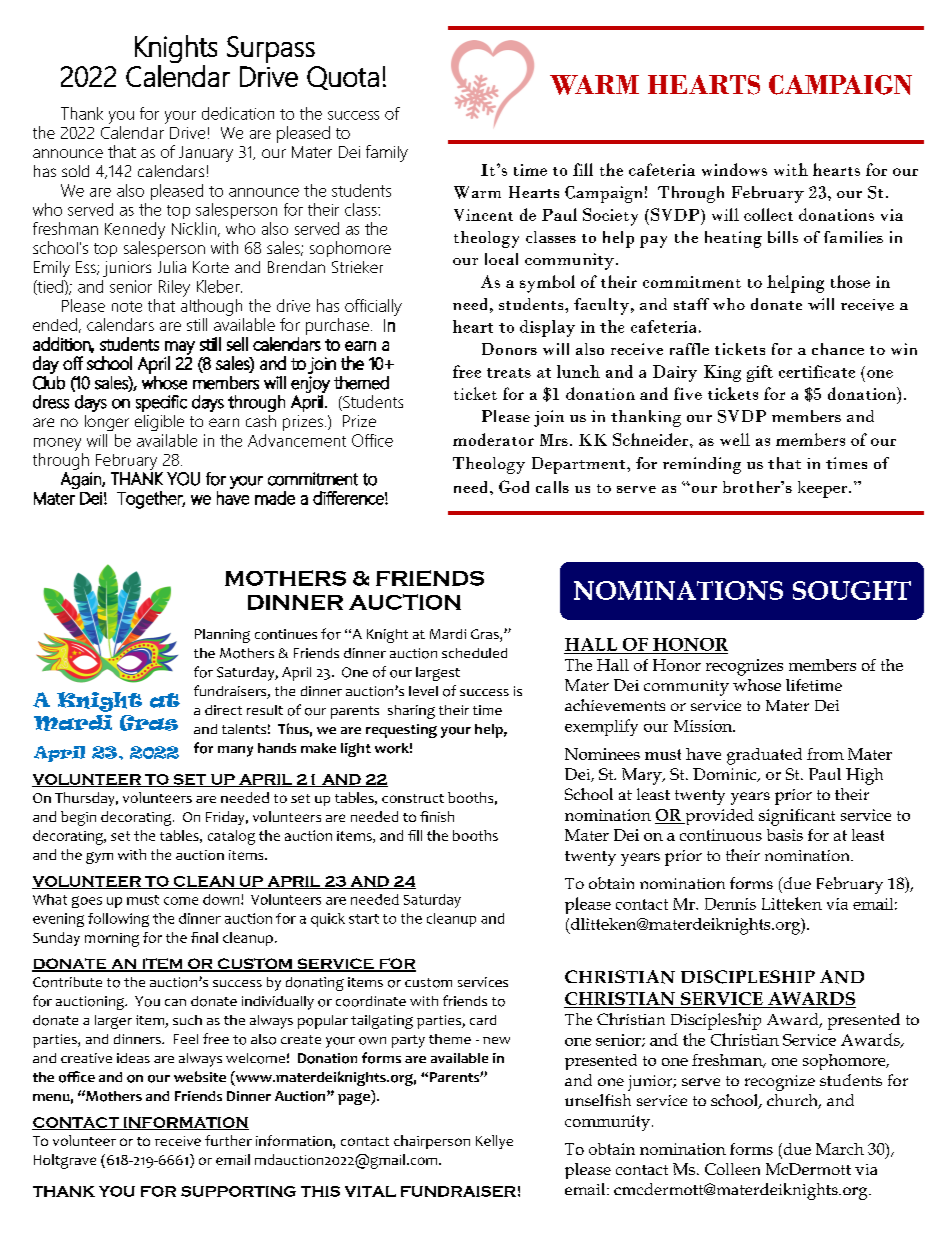 Image resolution: width=952 pixels, height=1233 pixels. I want to click on windows, so click(734, 169).
